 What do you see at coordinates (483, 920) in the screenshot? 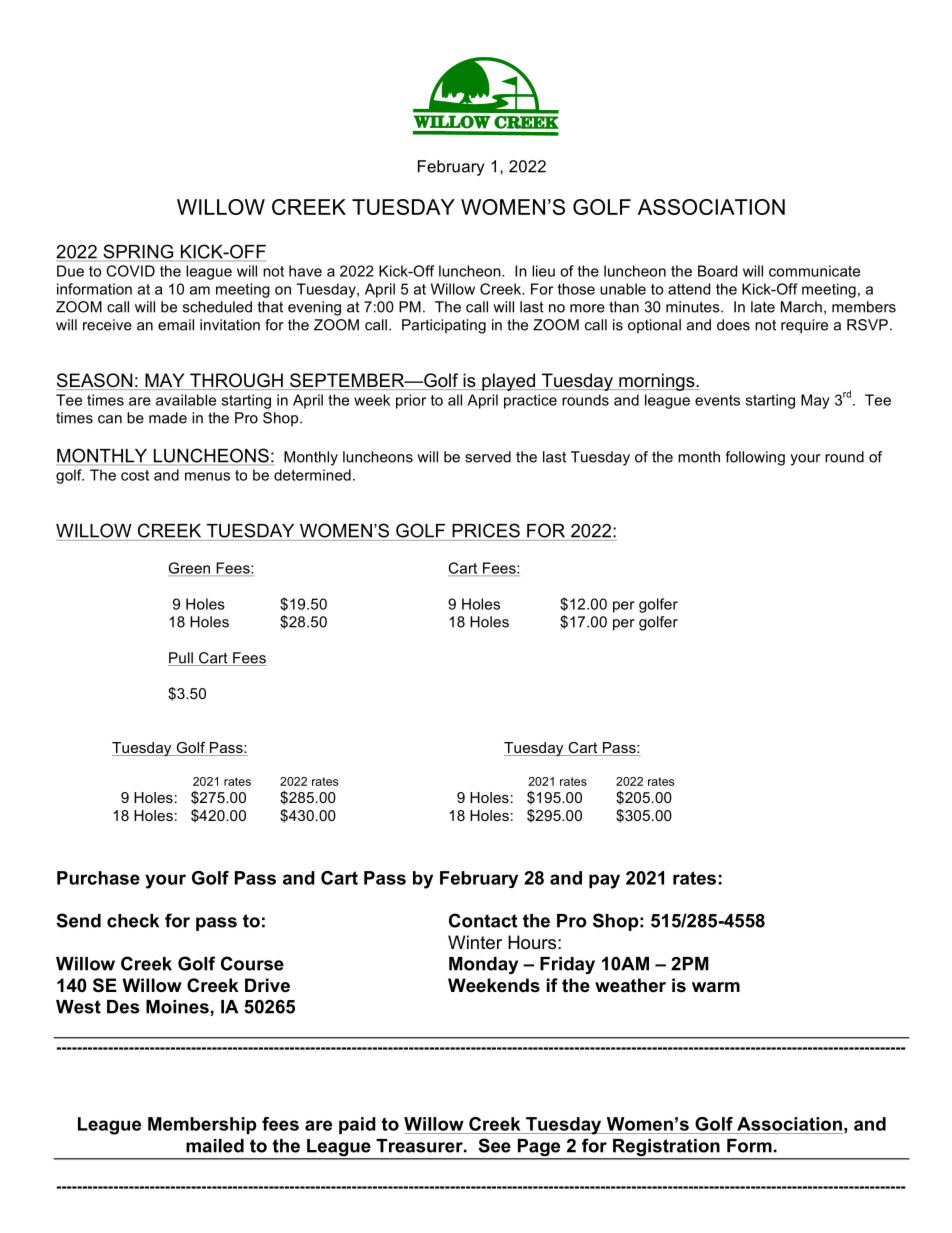
I see `Contact` at bounding box center [483, 920].
